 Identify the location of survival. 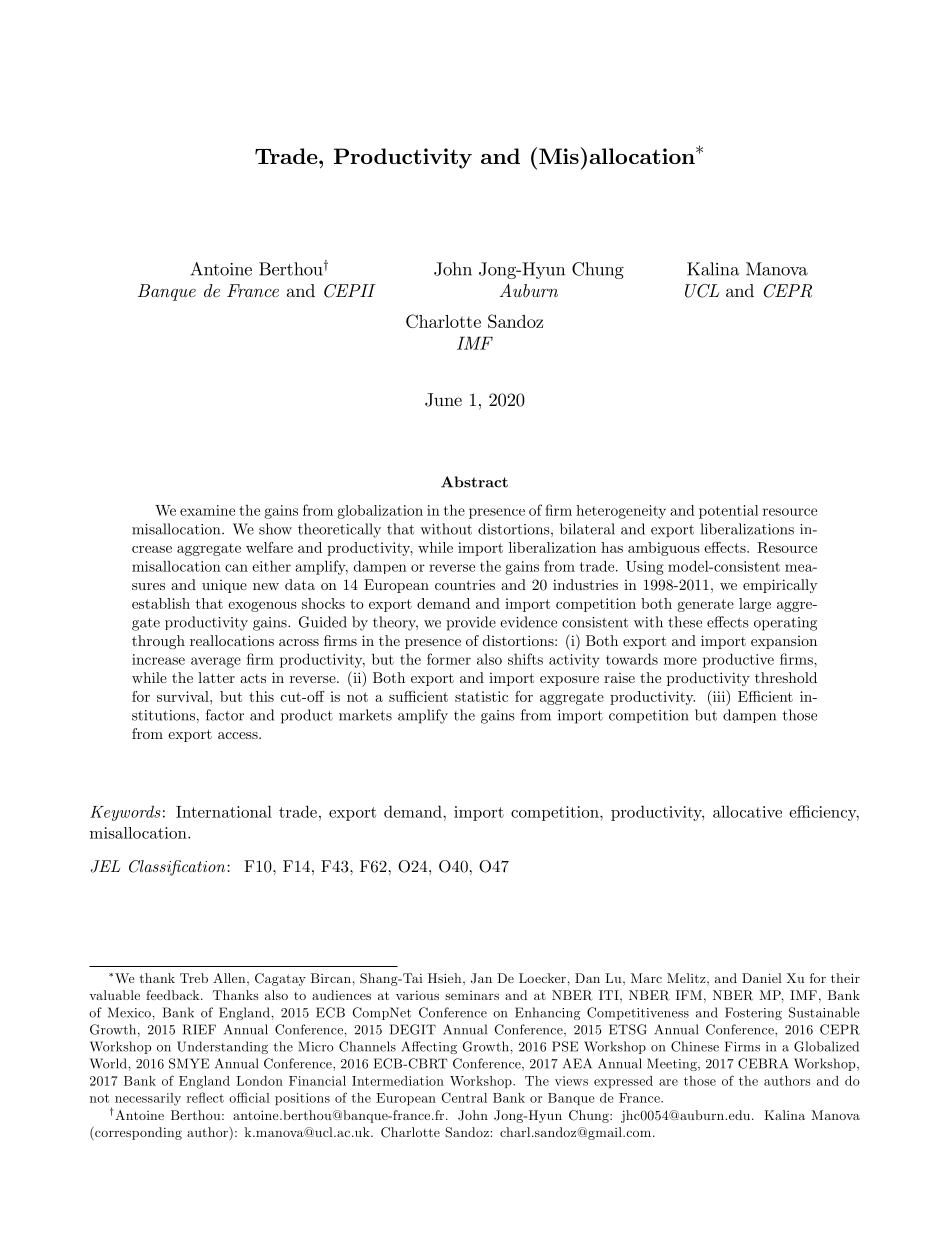
(184, 696).
